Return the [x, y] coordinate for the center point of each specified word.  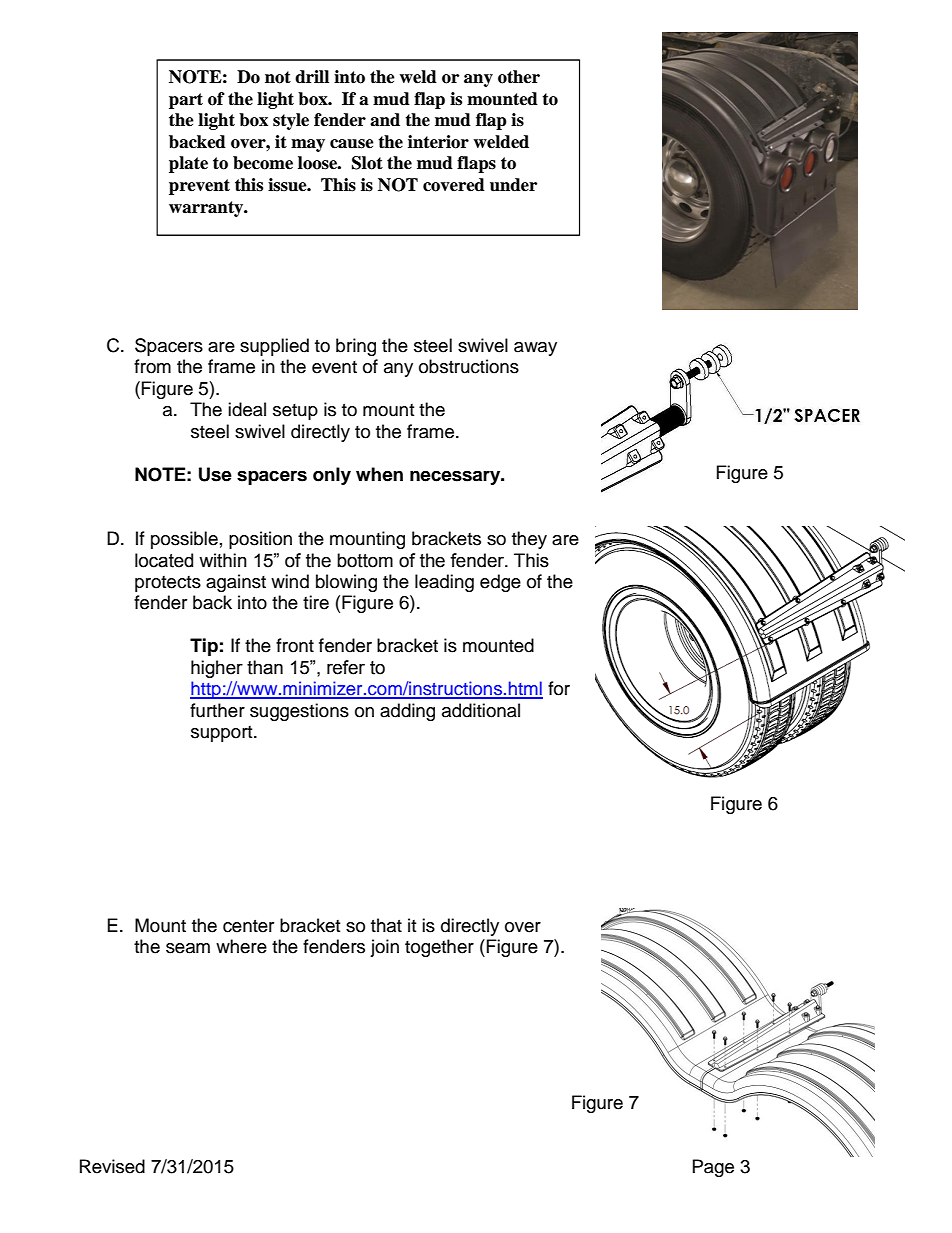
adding [407, 712]
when [379, 474]
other [519, 77]
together [439, 948]
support [223, 734]
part [186, 101]
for [559, 688]
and [385, 120]
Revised [112, 1166]
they [529, 540]
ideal [247, 409]
